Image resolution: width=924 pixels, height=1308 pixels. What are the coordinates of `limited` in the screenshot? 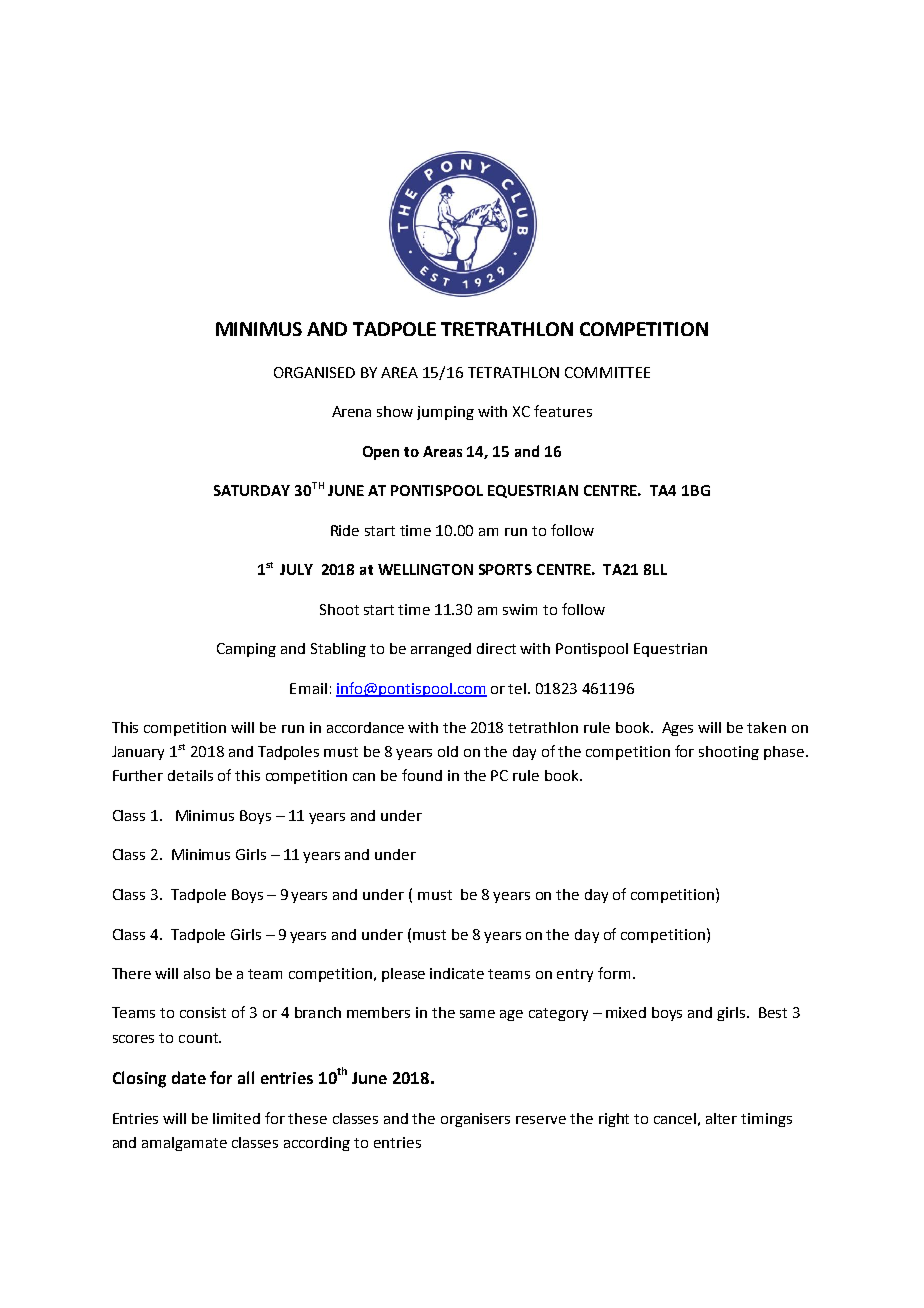 It's located at (236, 1118).
